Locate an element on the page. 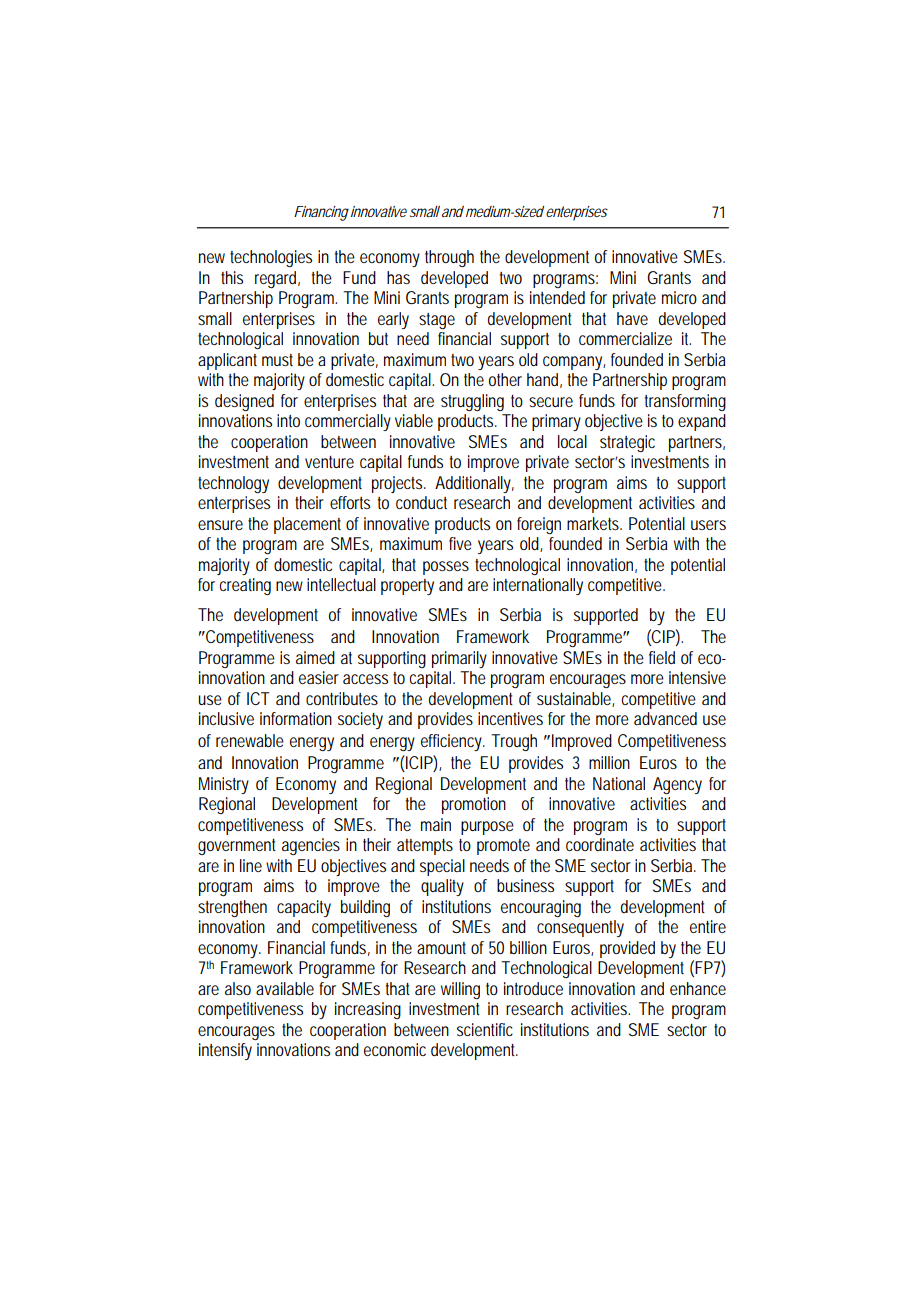  micro is located at coordinates (679, 297).
